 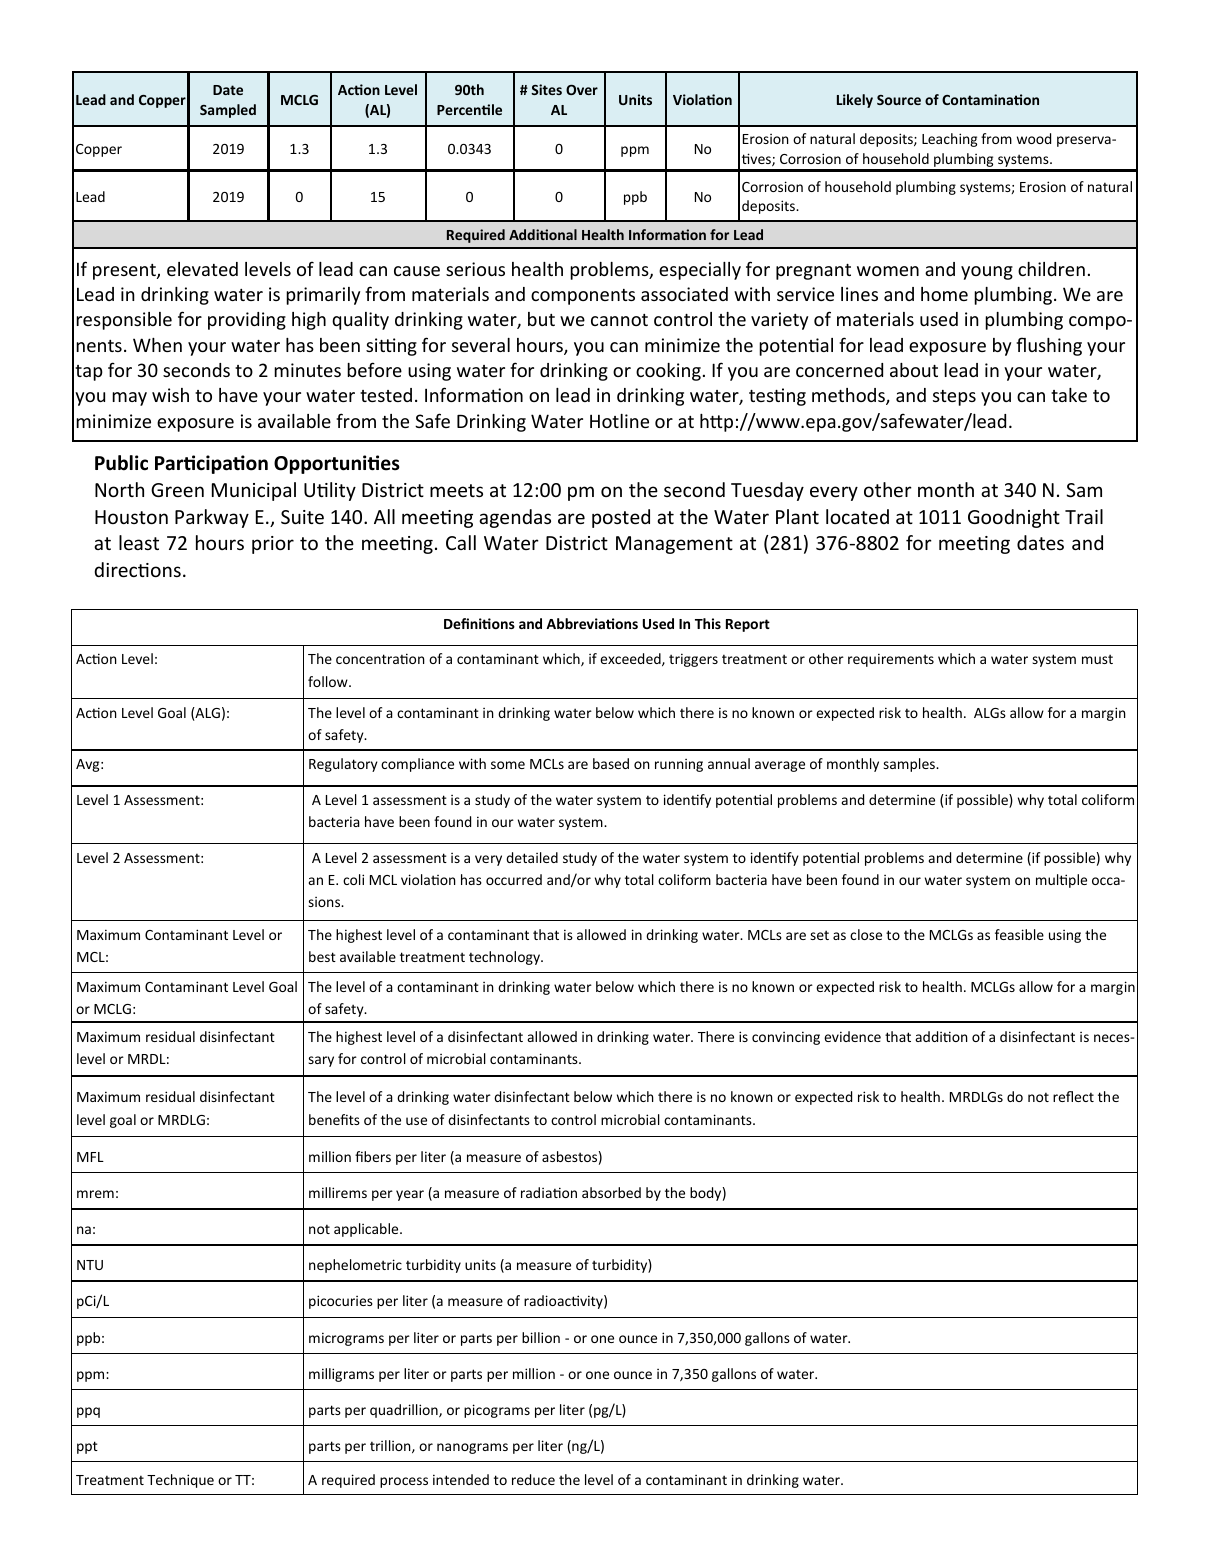 What do you see at coordinates (211, 464) in the page?
I see `Participation` at bounding box center [211, 464].
